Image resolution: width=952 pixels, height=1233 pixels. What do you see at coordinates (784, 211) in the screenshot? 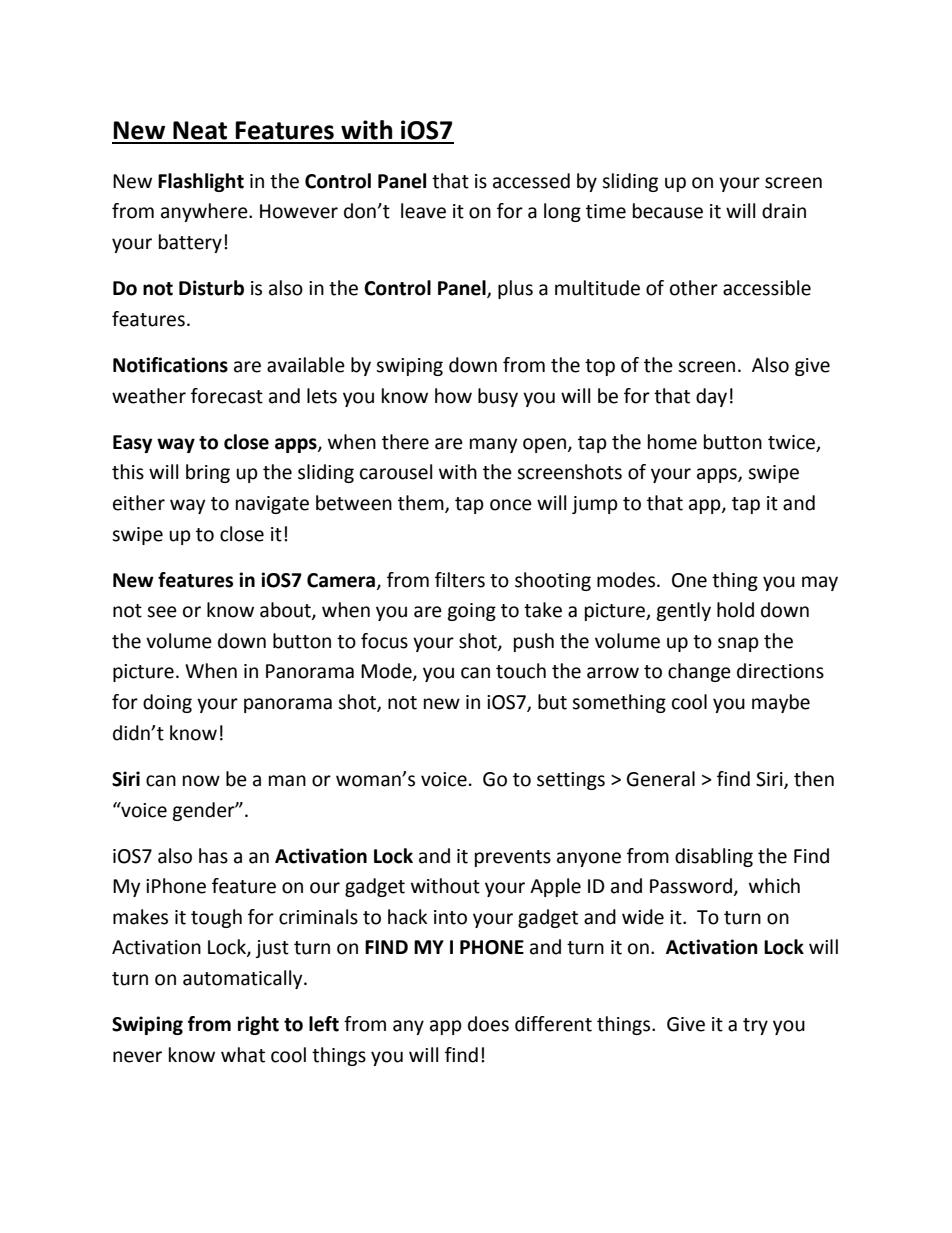
I see `drain` at bounding box center [784, 211].
